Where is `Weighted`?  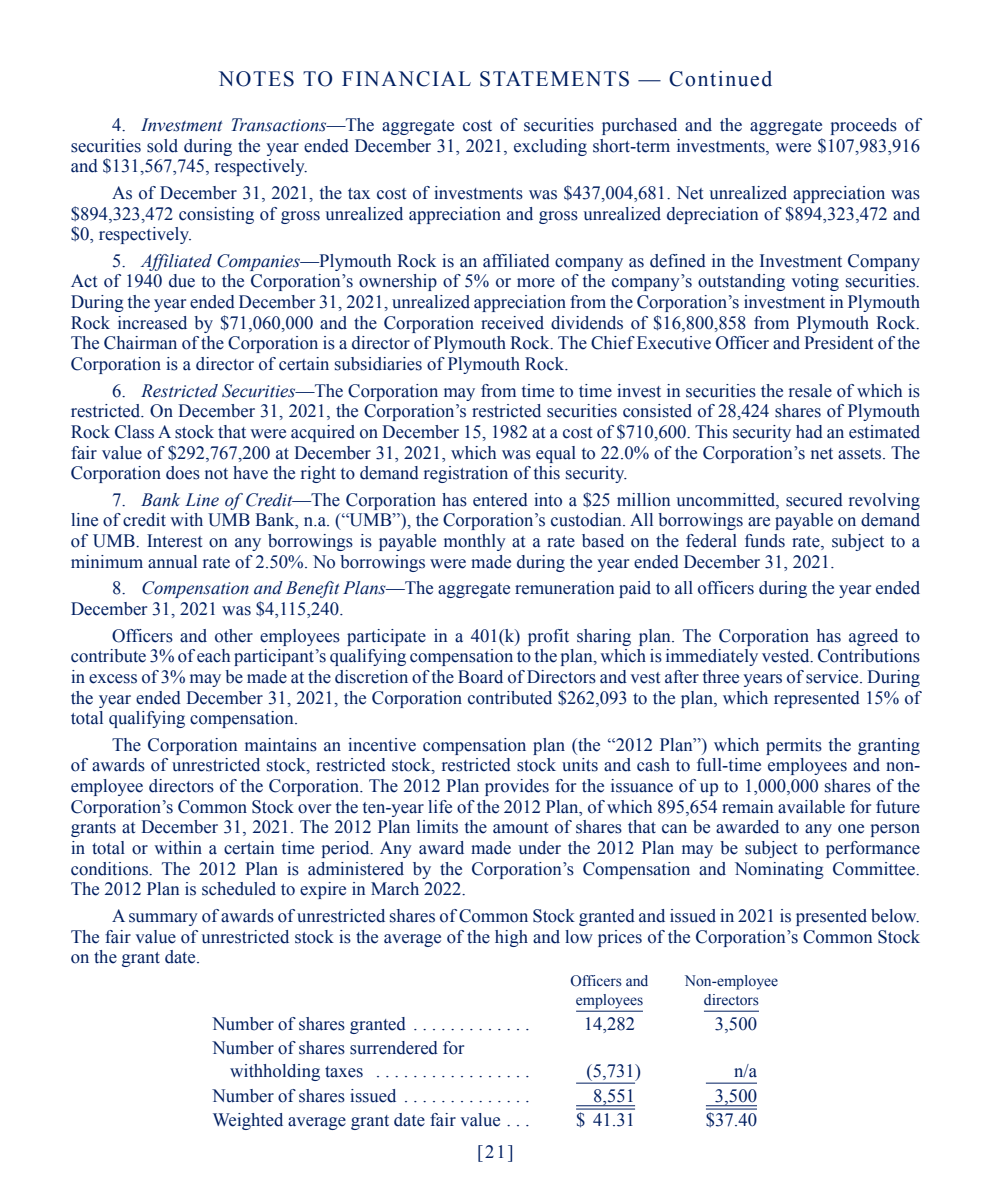 Weighted is located at coordinates (248, 1121).
